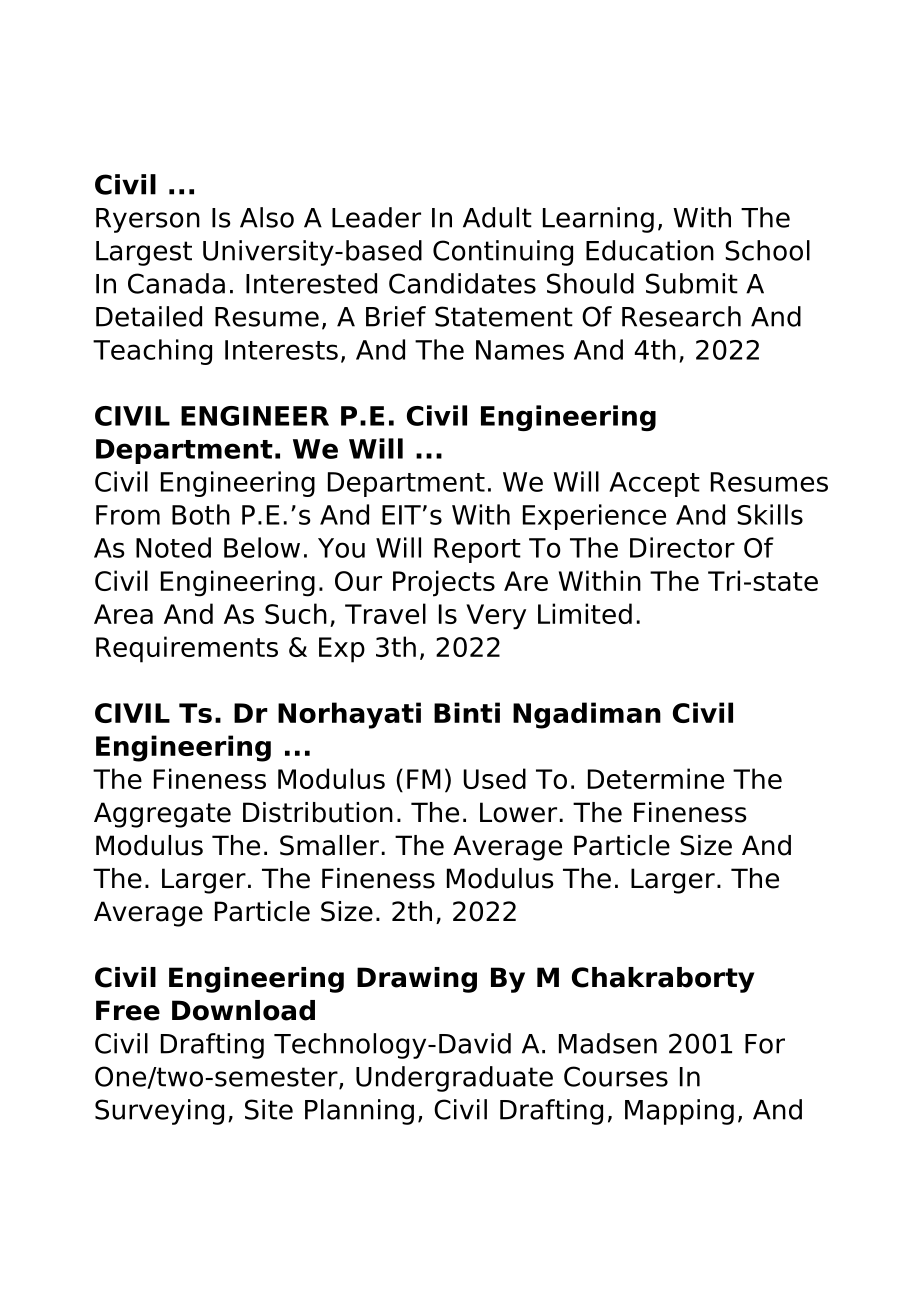 The height and width of the document is (1311, 924). What do you see at coordinates (187, 649) in the document?
I see `Requirements` at bounding box center [187, 649].
